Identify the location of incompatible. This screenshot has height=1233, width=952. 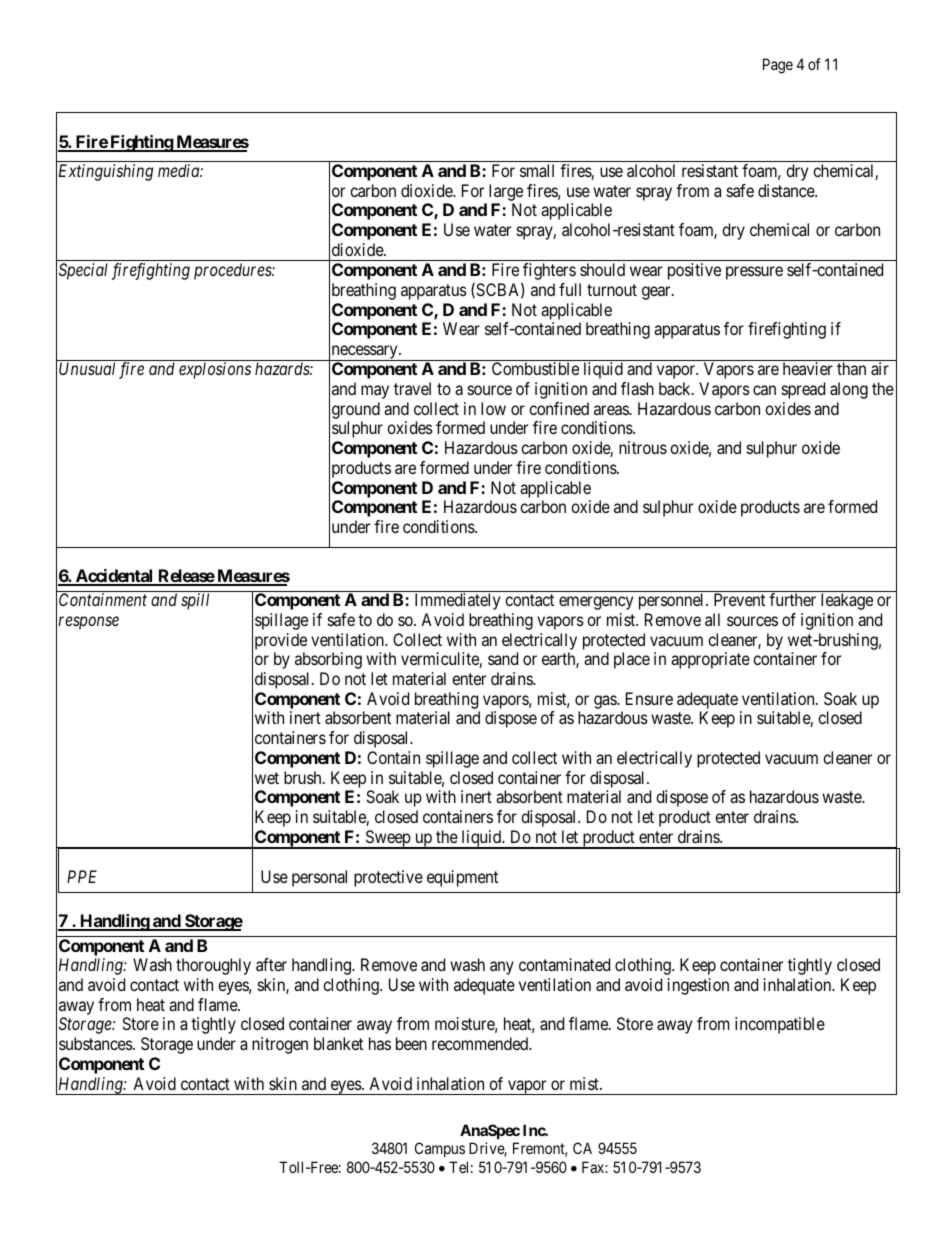
(780, 1025).
